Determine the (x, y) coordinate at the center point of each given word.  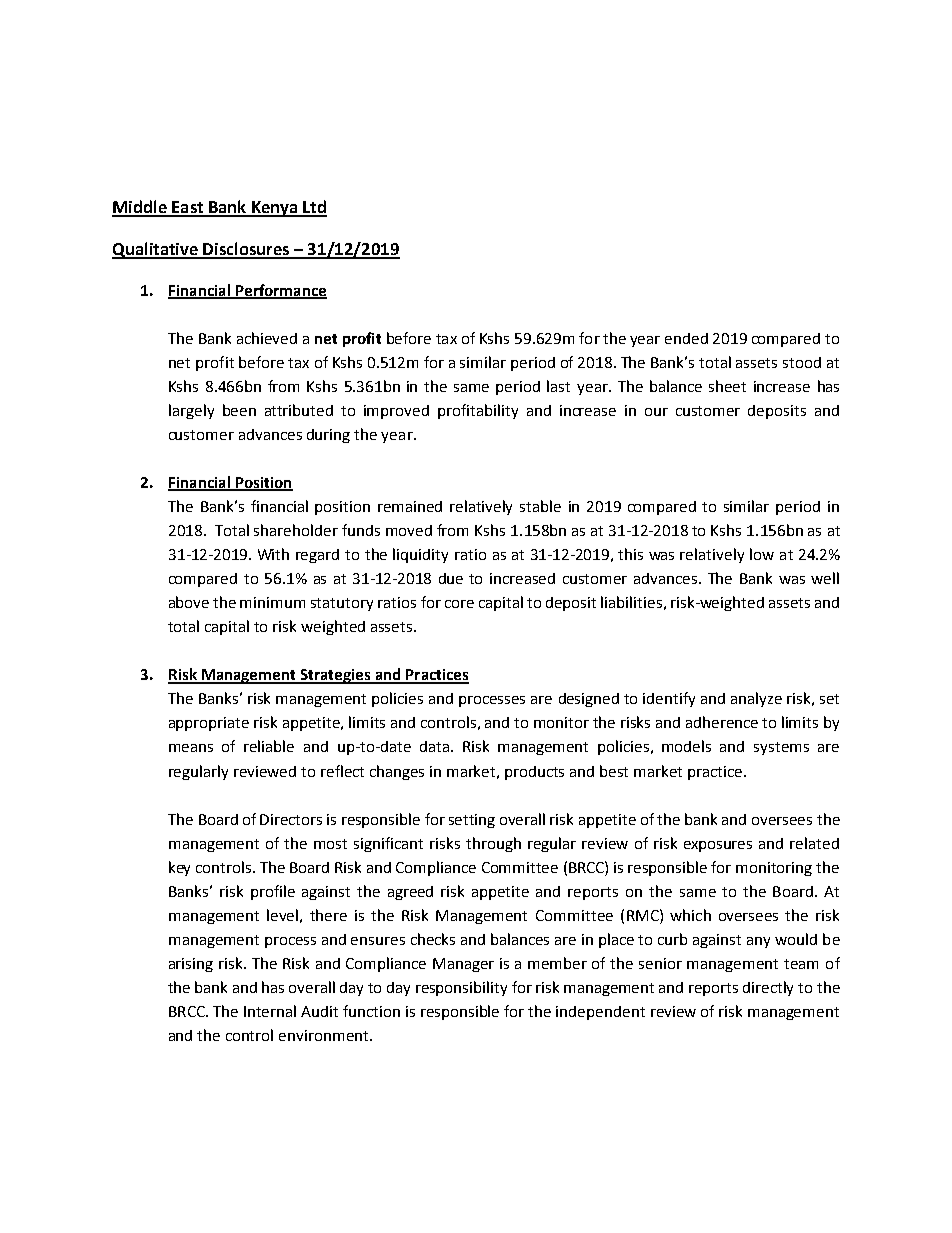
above (189, 602)
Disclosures (246, 250)
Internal (270, 1011)
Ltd (314, 208)
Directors (291, 819)
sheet (727, 386)
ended (686, 338)
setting (472, 821)
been (239, 410)
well (825, 578)
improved (396, 412)
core (459, 604)
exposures (718, 846)
